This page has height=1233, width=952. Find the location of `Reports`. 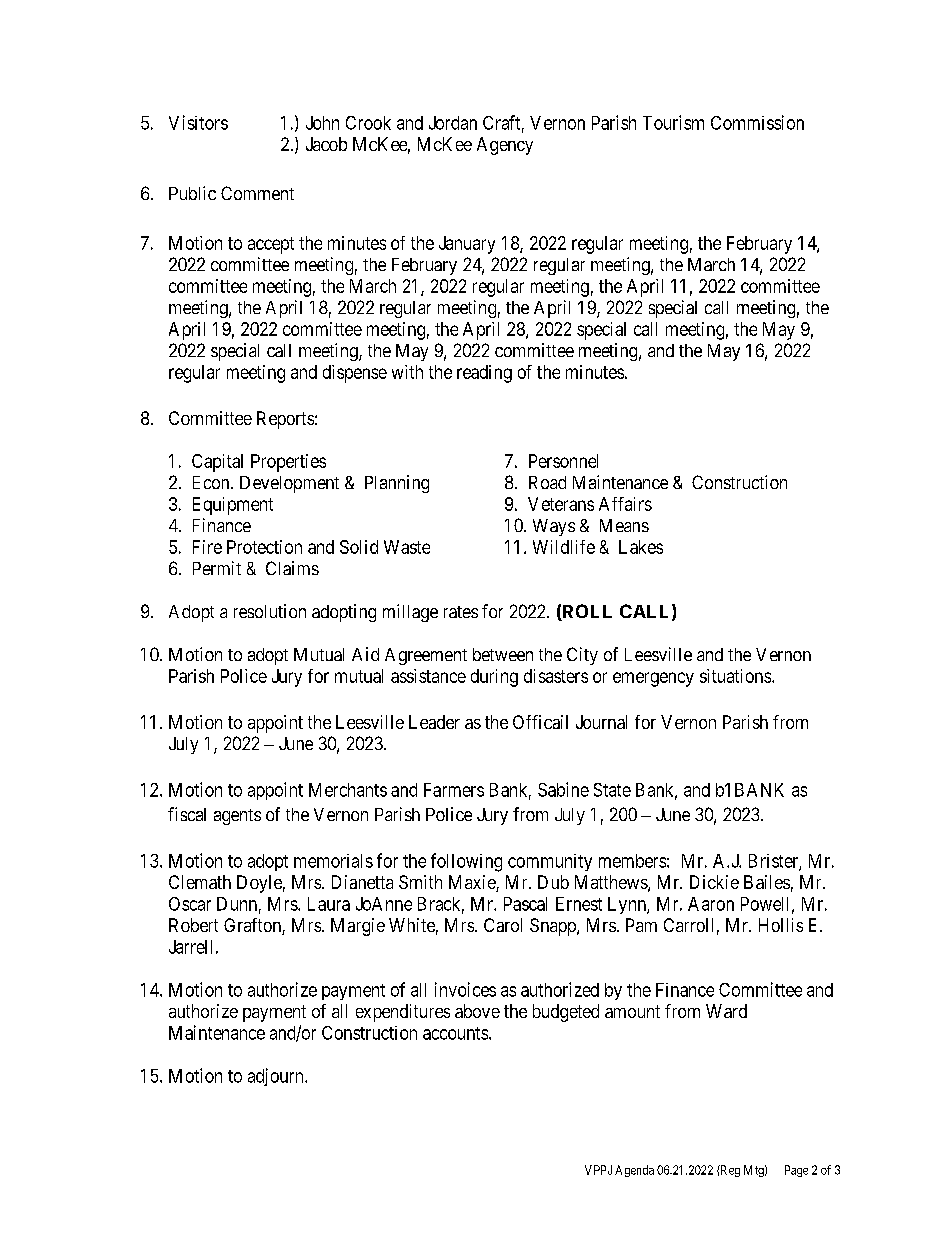

Reports is located at coordinates (285, 420).
